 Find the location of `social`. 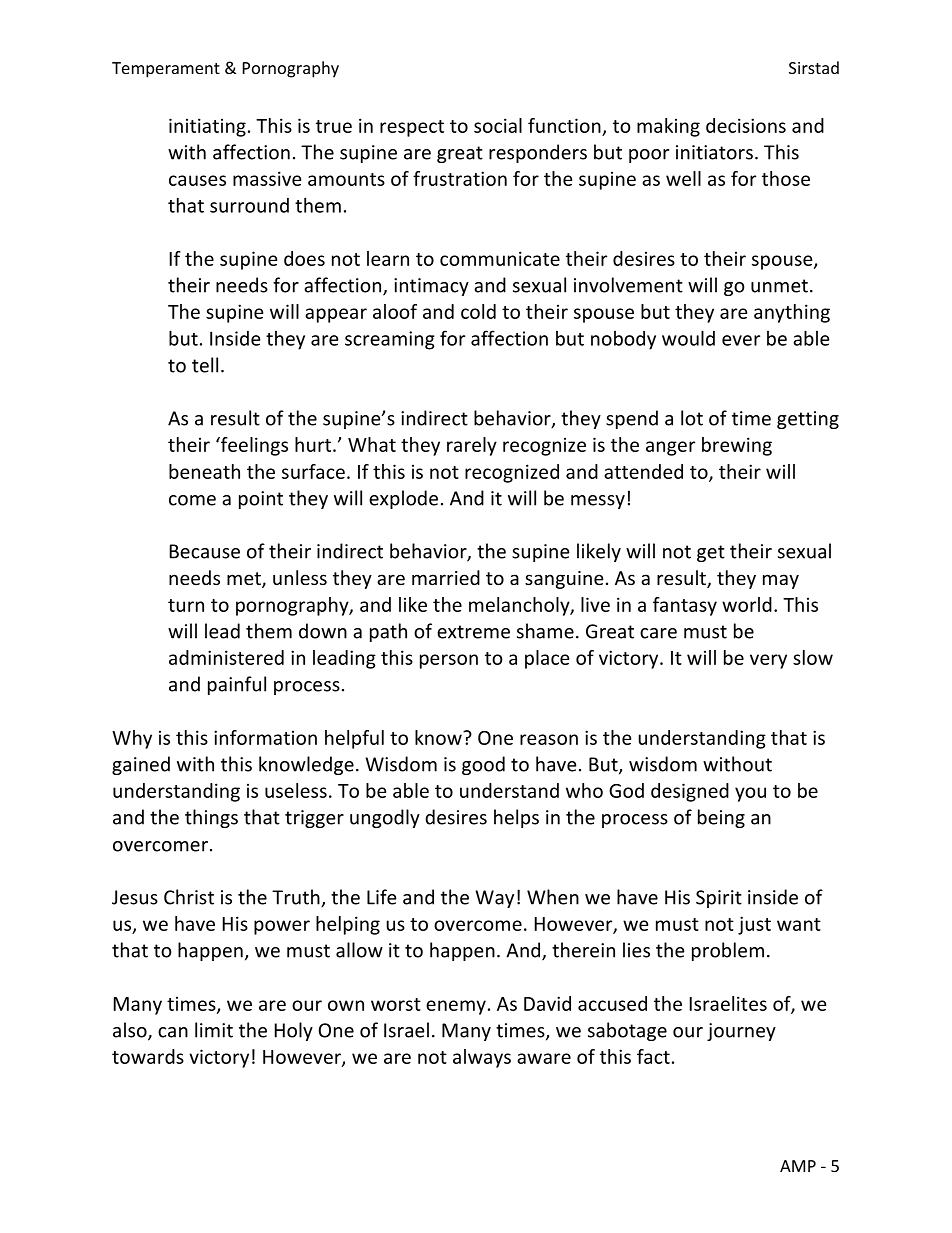

social is located at coordinates (498, 125).
